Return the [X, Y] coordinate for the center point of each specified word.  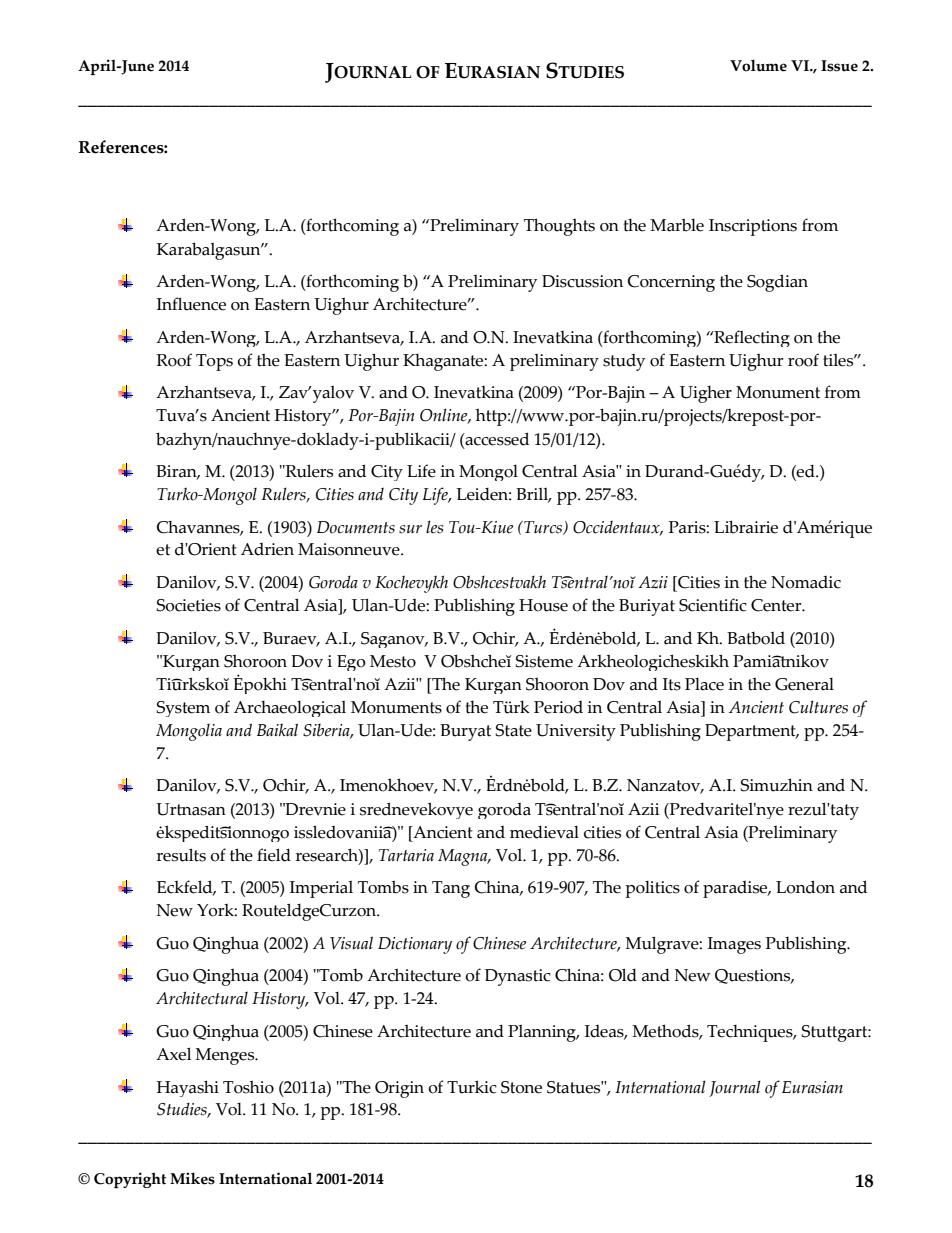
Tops [214, 362]
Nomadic [806, 582]
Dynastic [518, 977]
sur [410, 529]
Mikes [192, 1178]
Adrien [267, 549]
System [183, 709]
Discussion [582, 281]
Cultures [818, 707]
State [514, 730]
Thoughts [559, 227]
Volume [758, 65]
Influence [191, 304]
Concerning [671, 283]
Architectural [202, 998]
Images [734, 945]
